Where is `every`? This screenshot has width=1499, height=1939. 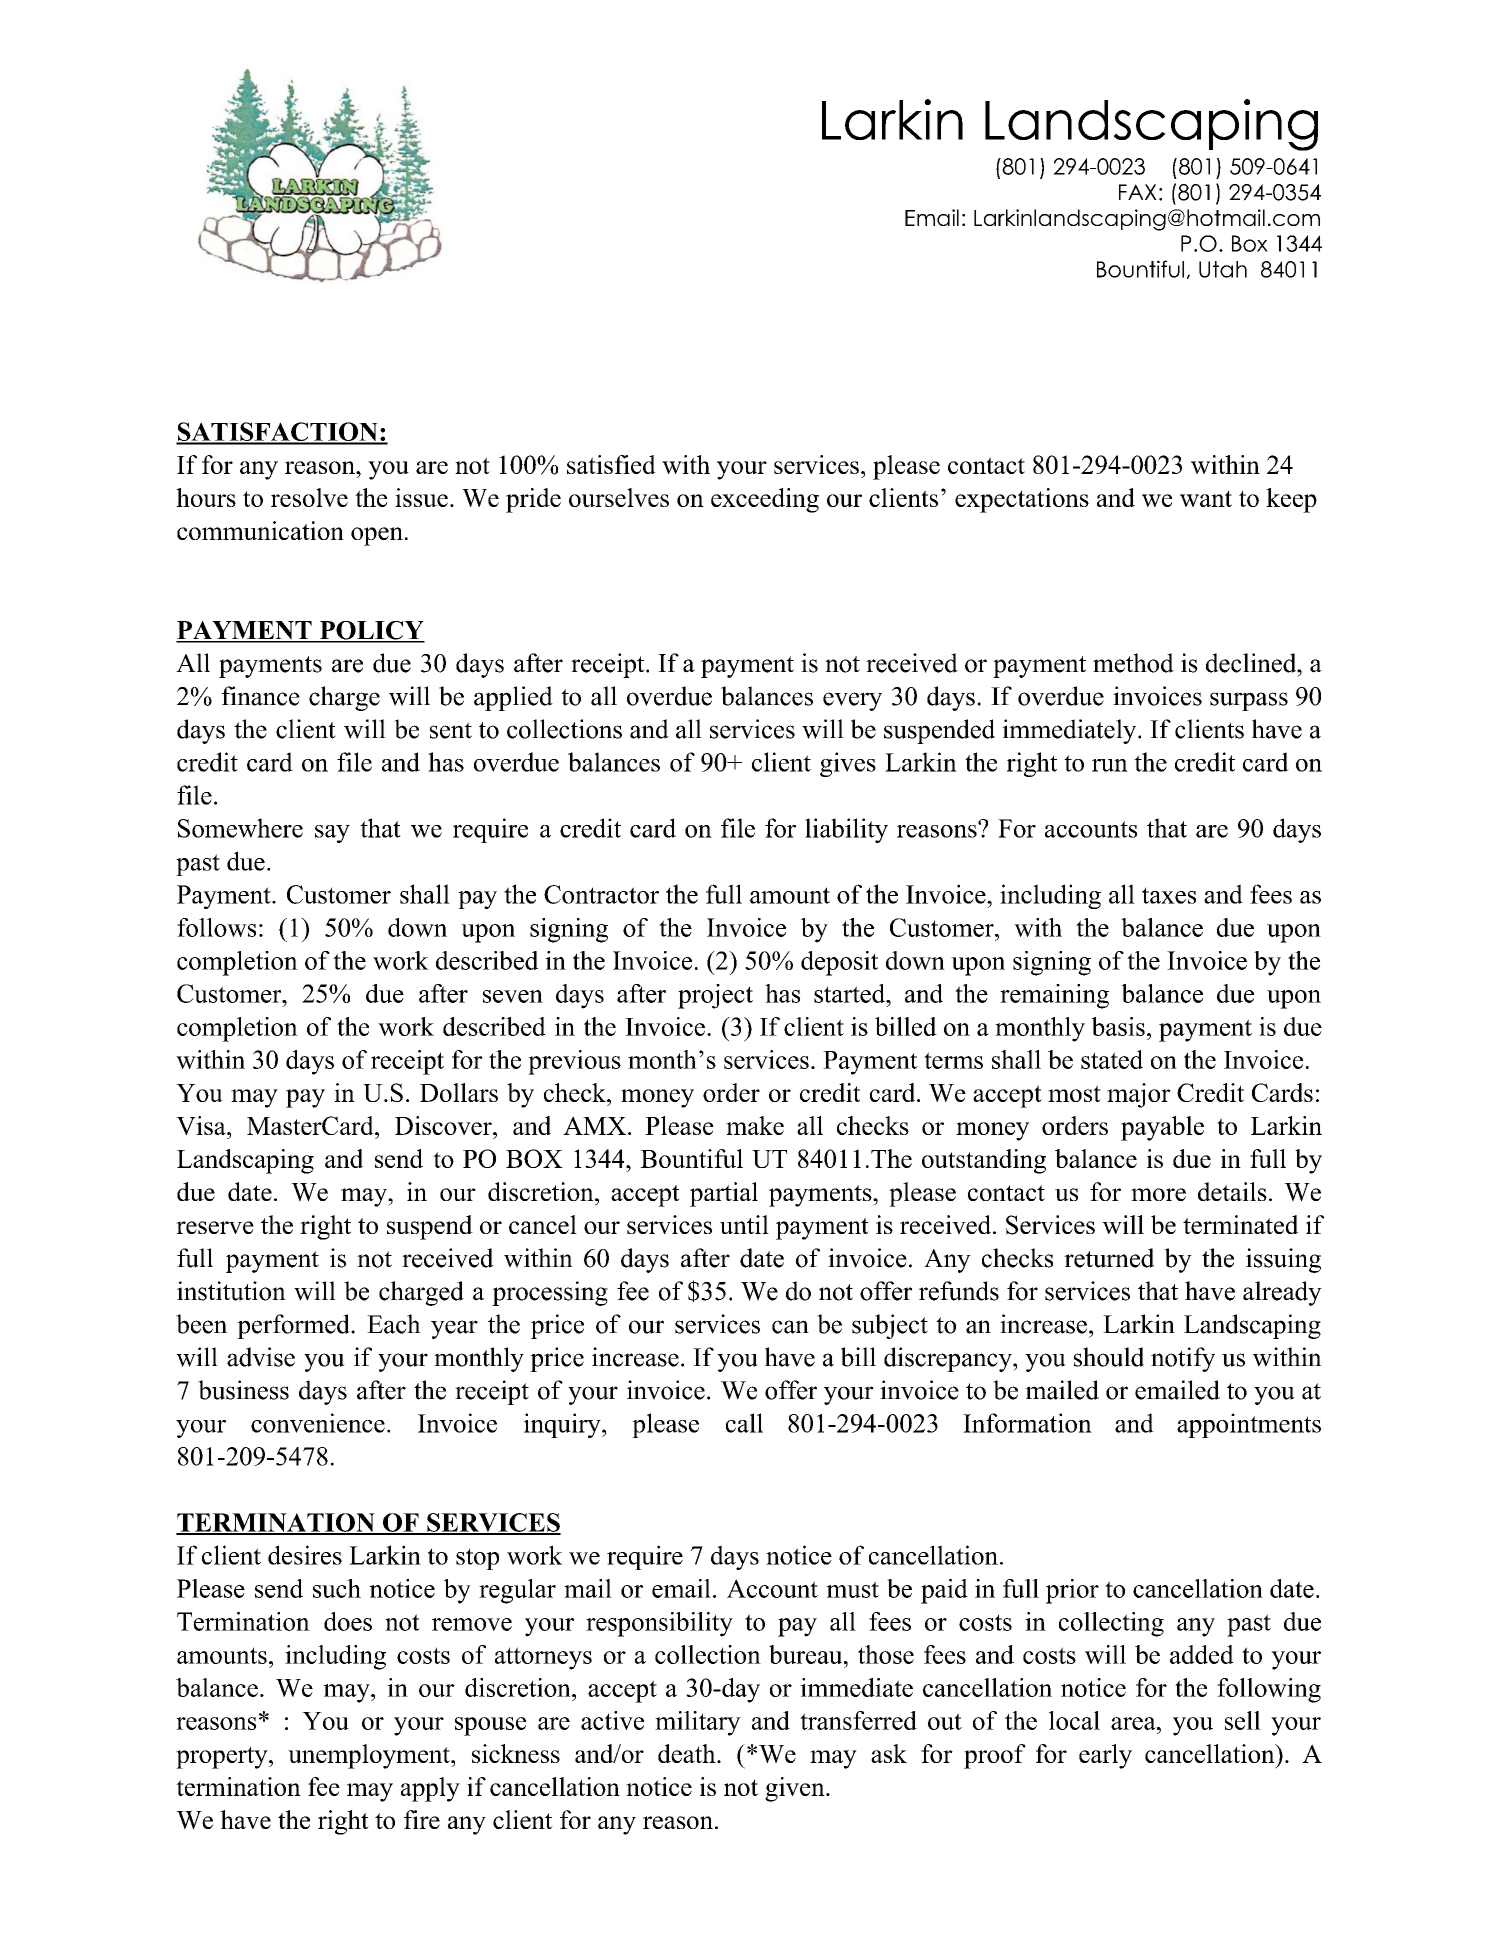 every is located at coordinates (852, 701).
